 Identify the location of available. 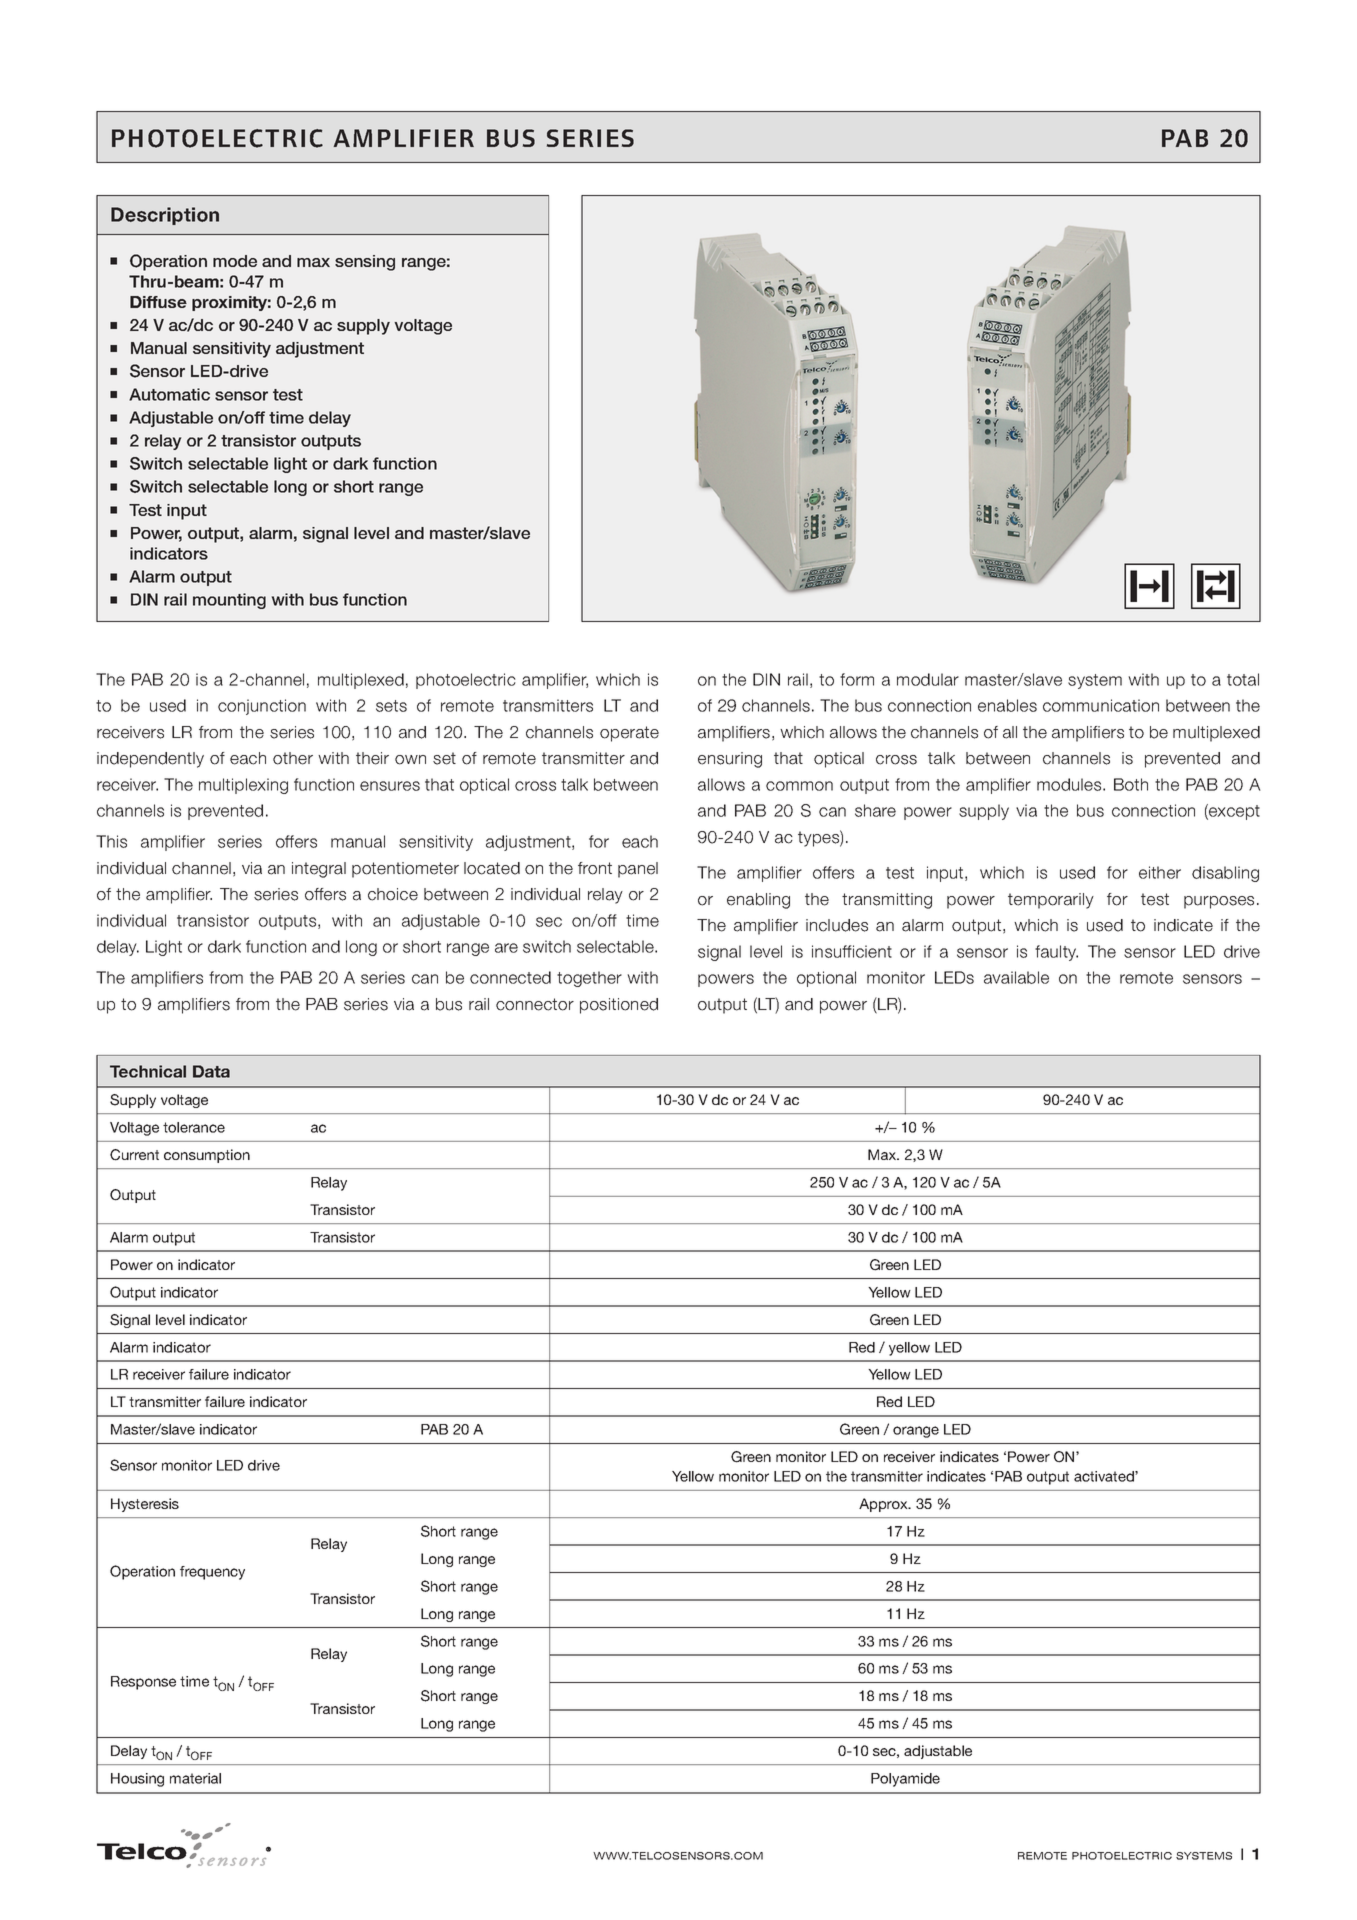
(1016, 977).
